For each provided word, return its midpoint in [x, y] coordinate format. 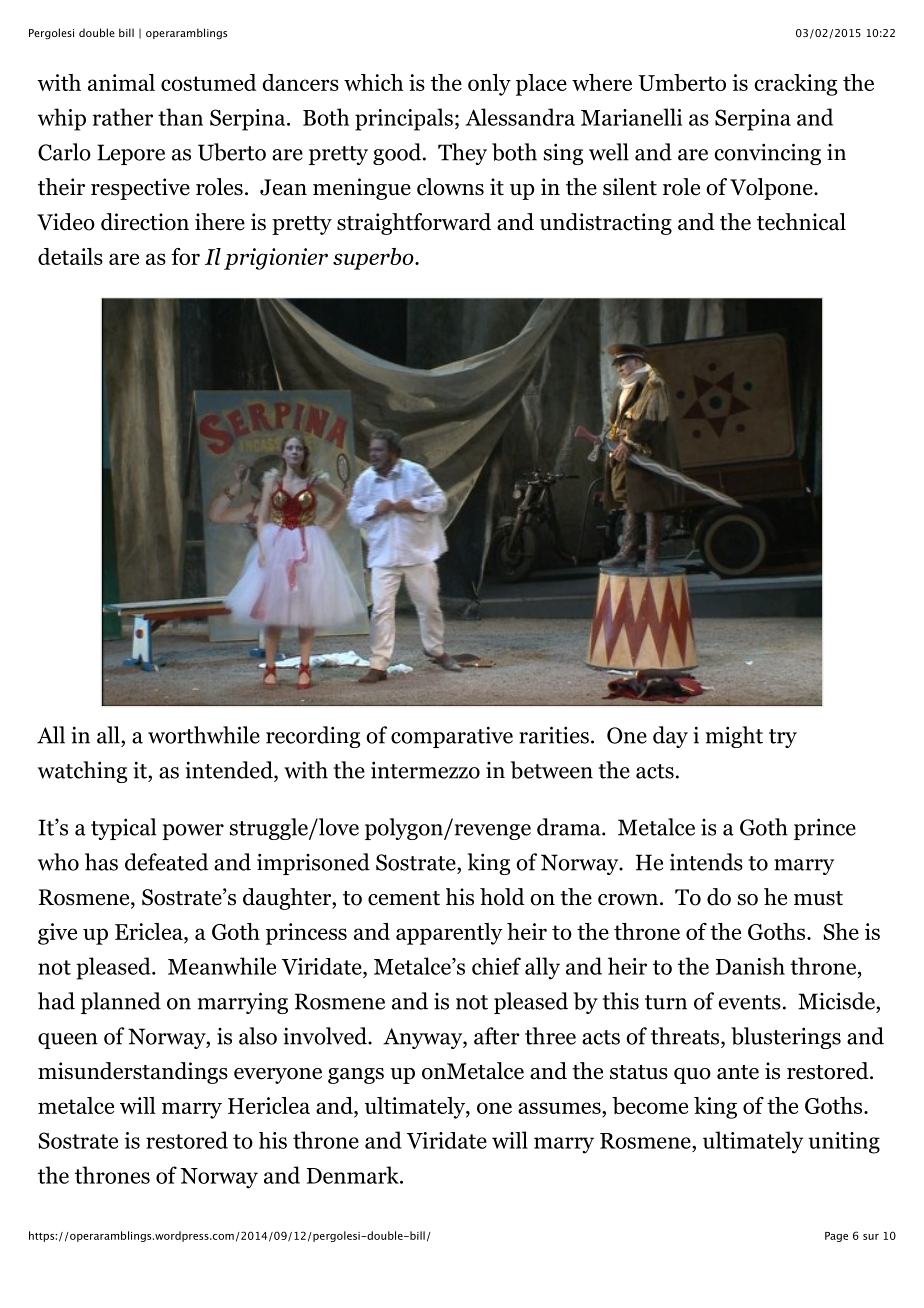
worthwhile [204, 735]
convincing [768, 154]
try [783, 738]
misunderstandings [133, 1073]
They [462, 154]
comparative [452, 737]
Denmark [354, 1175]
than [180, 117]
